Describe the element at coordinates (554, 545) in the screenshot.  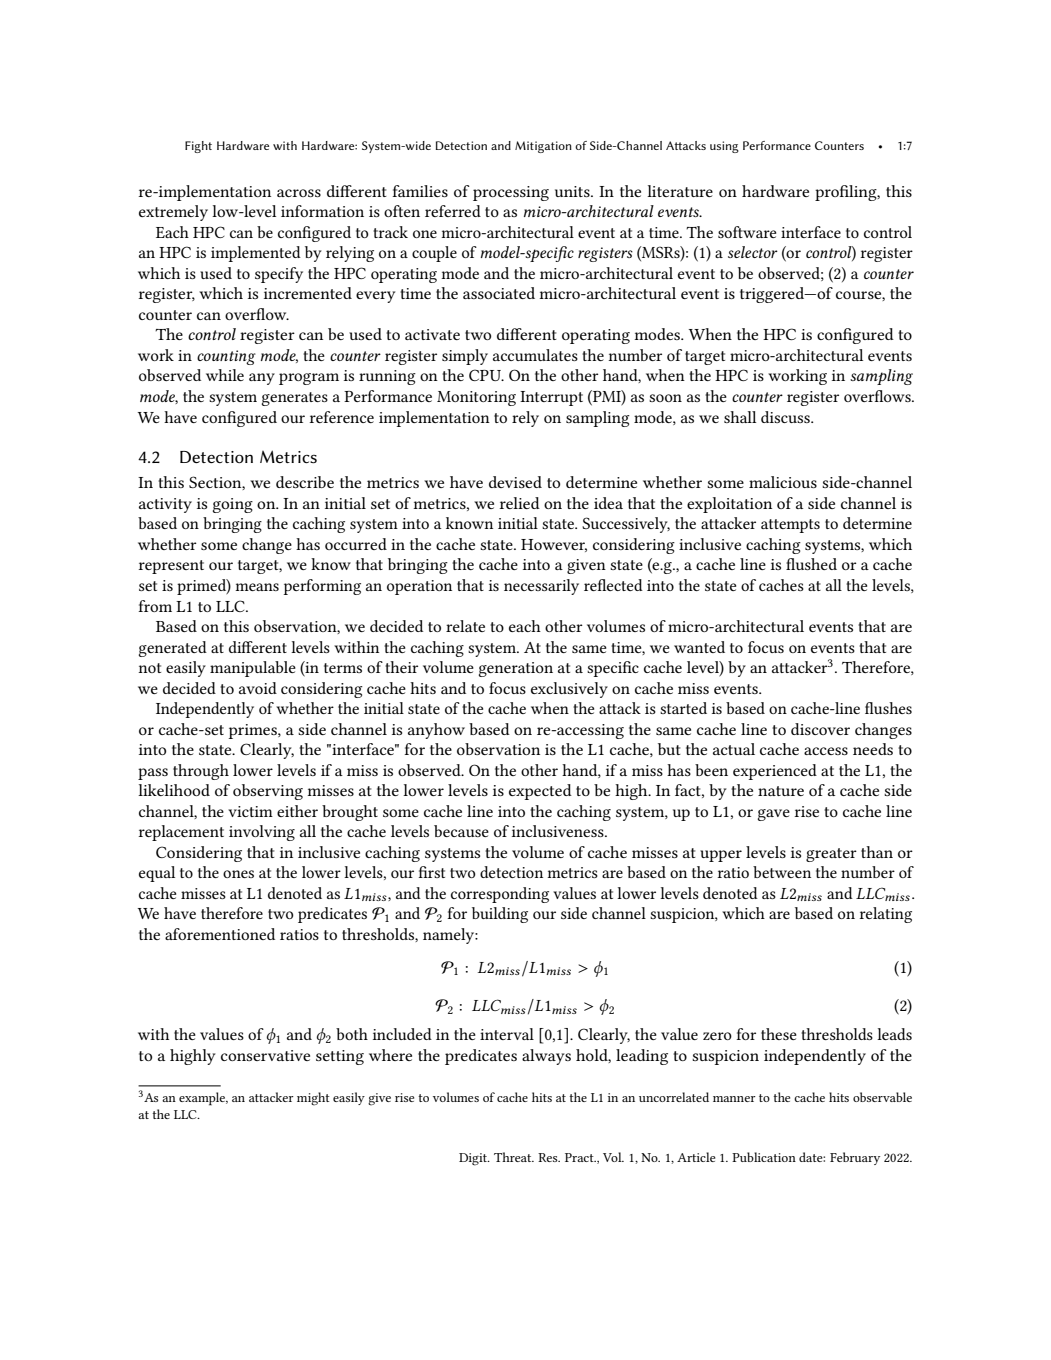
I see `However` at that location.
